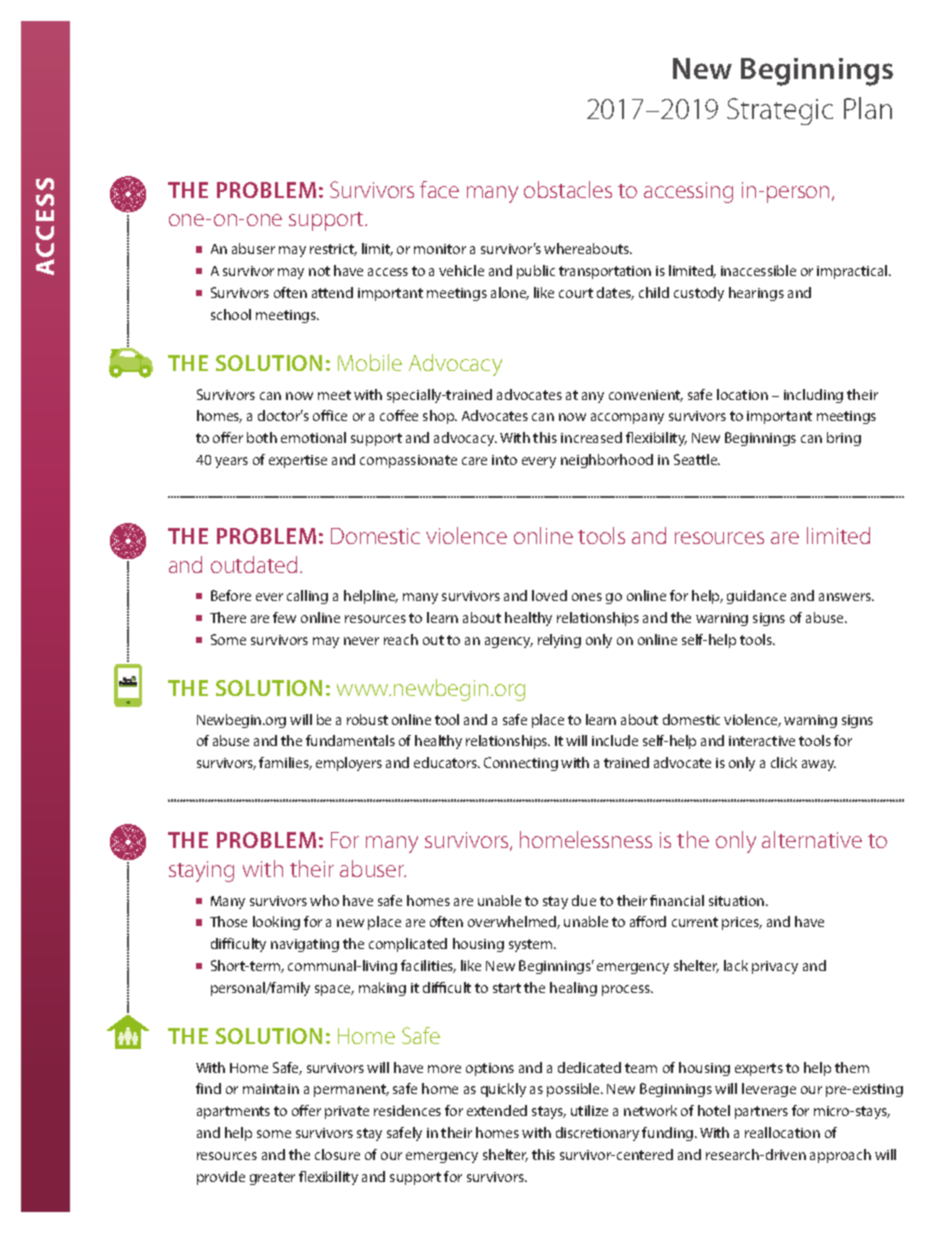  What do you see at coordinates (780, 111) in the image?
I see `Strategic` at bounding box center [780, 111].
